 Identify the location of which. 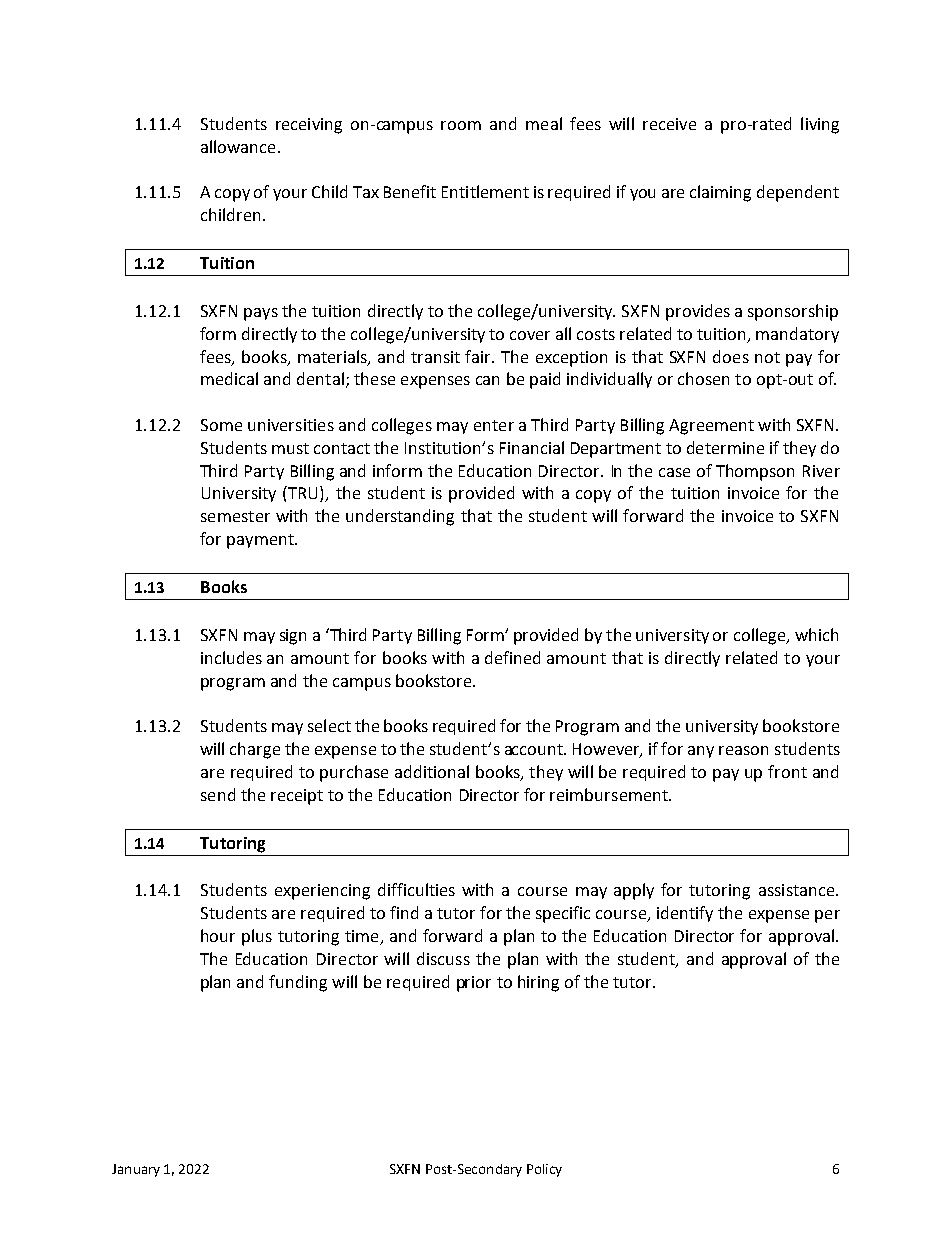
(816, 634).
